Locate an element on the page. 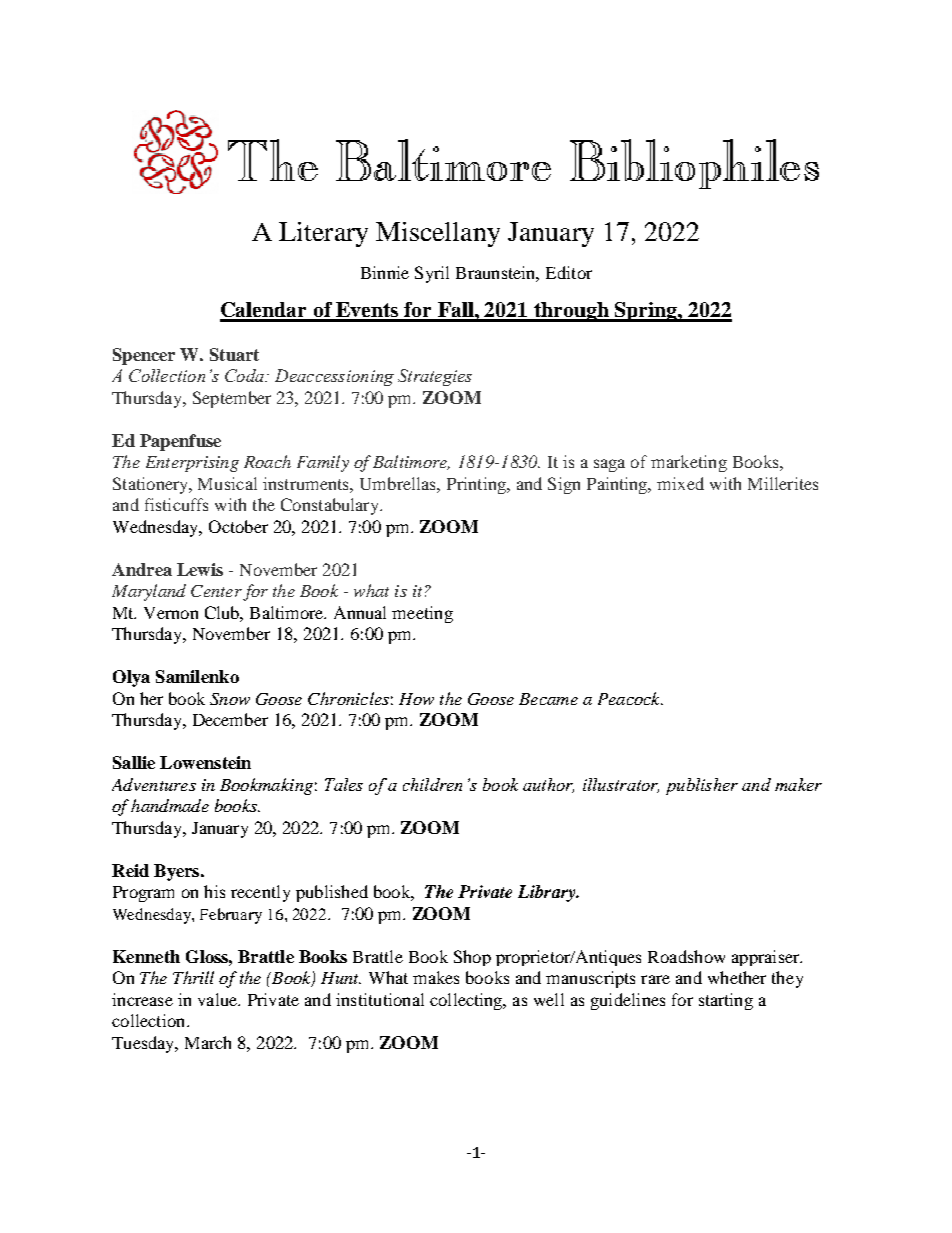  Editor is located at coordinates (569, 272).
